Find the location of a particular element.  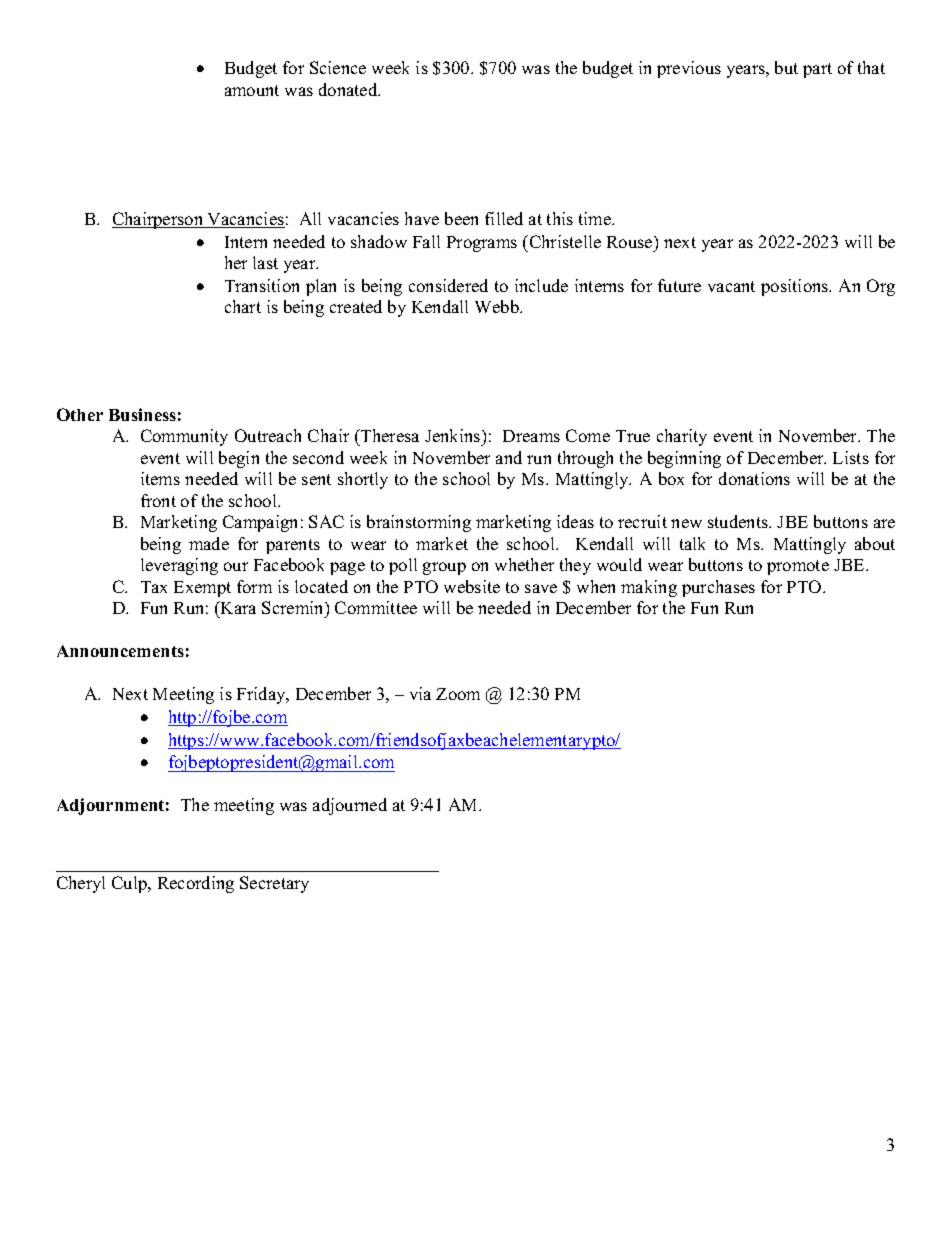

charity is located at coordinates (682, 437).
